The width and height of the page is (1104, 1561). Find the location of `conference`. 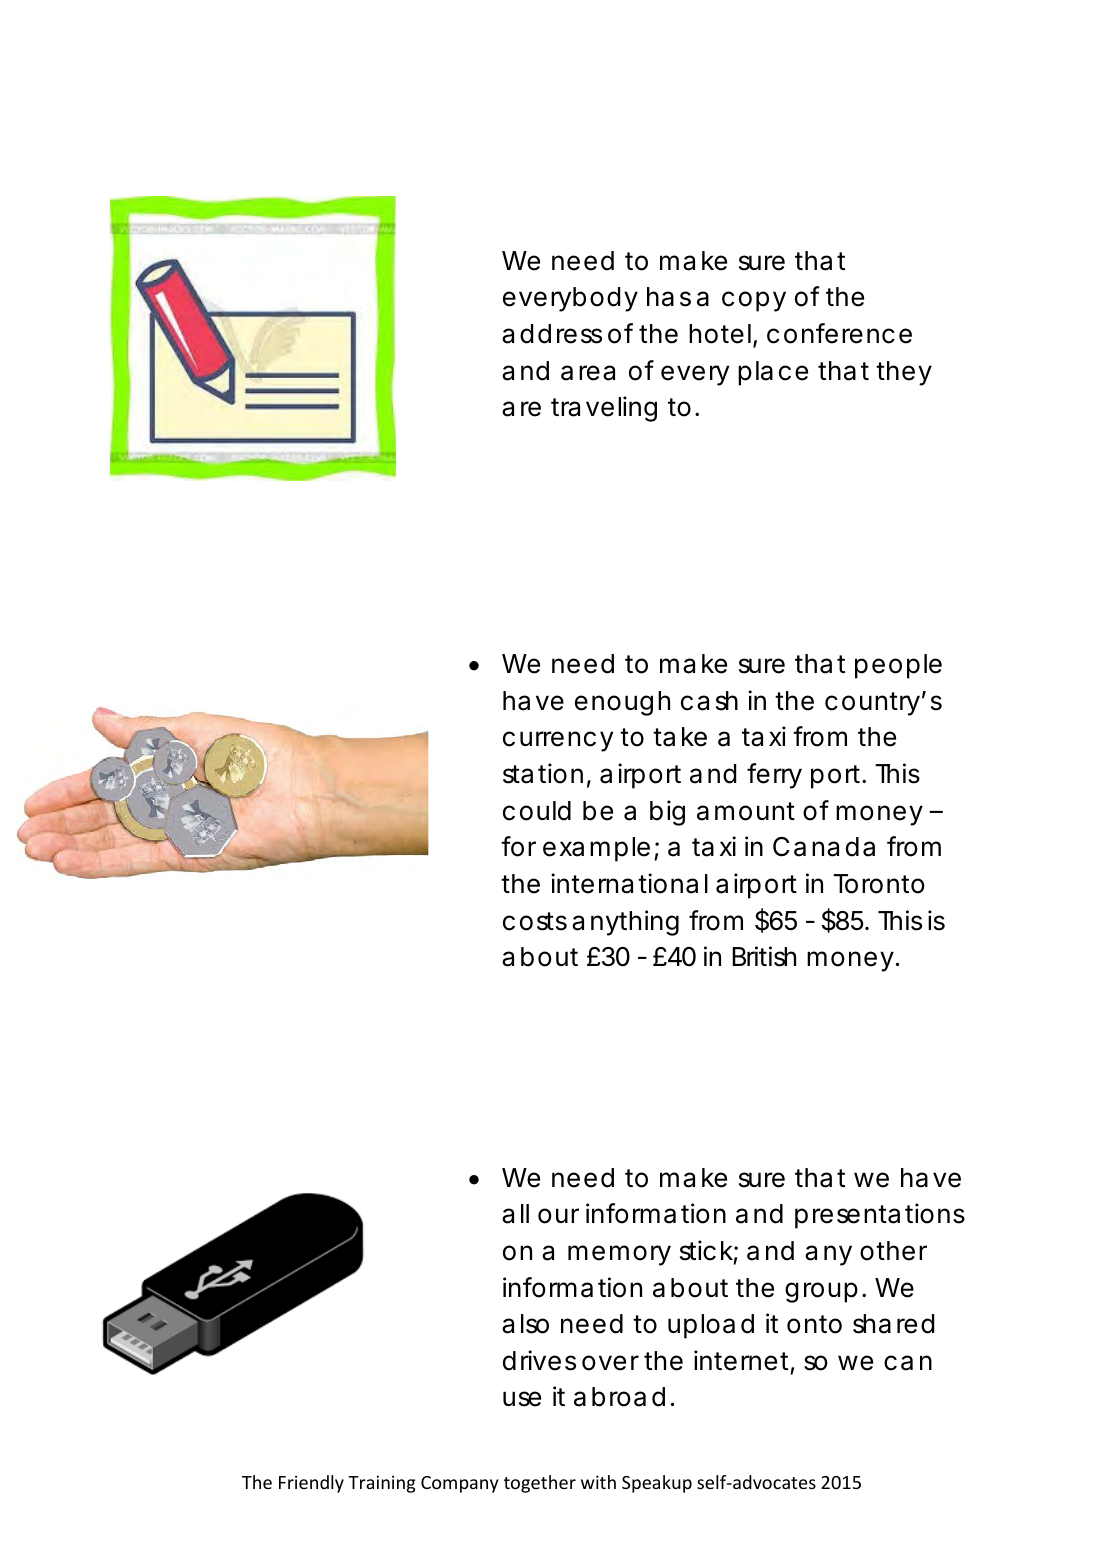

conference is located at coordinates (839, 333).
